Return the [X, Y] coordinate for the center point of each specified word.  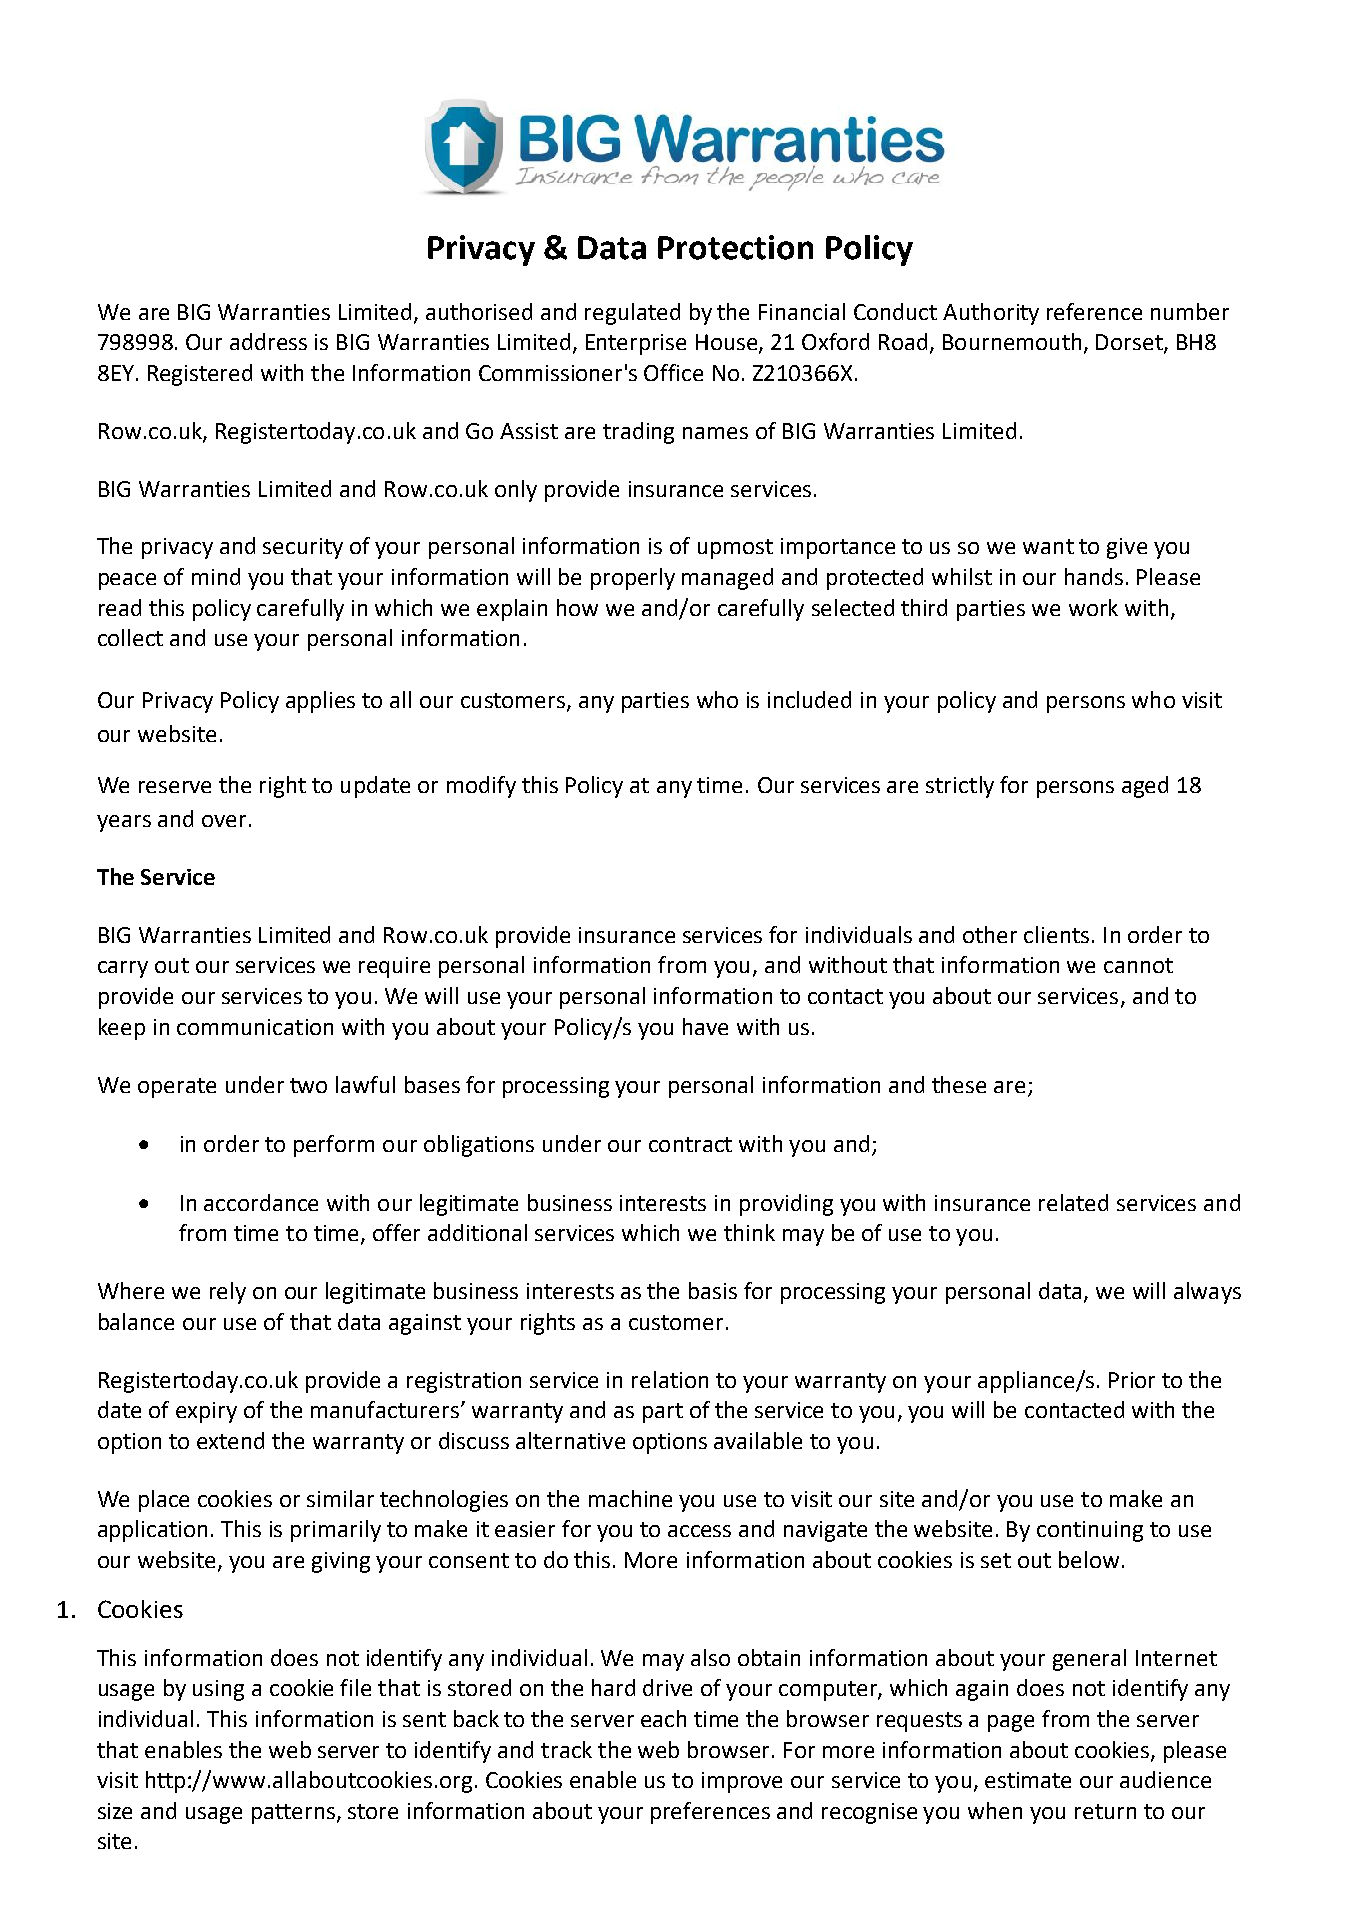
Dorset [1130, 343]
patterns [293, 1814]
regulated [632, 314]
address [268, 341]
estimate [1028, 1780]
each [663, 1718]
